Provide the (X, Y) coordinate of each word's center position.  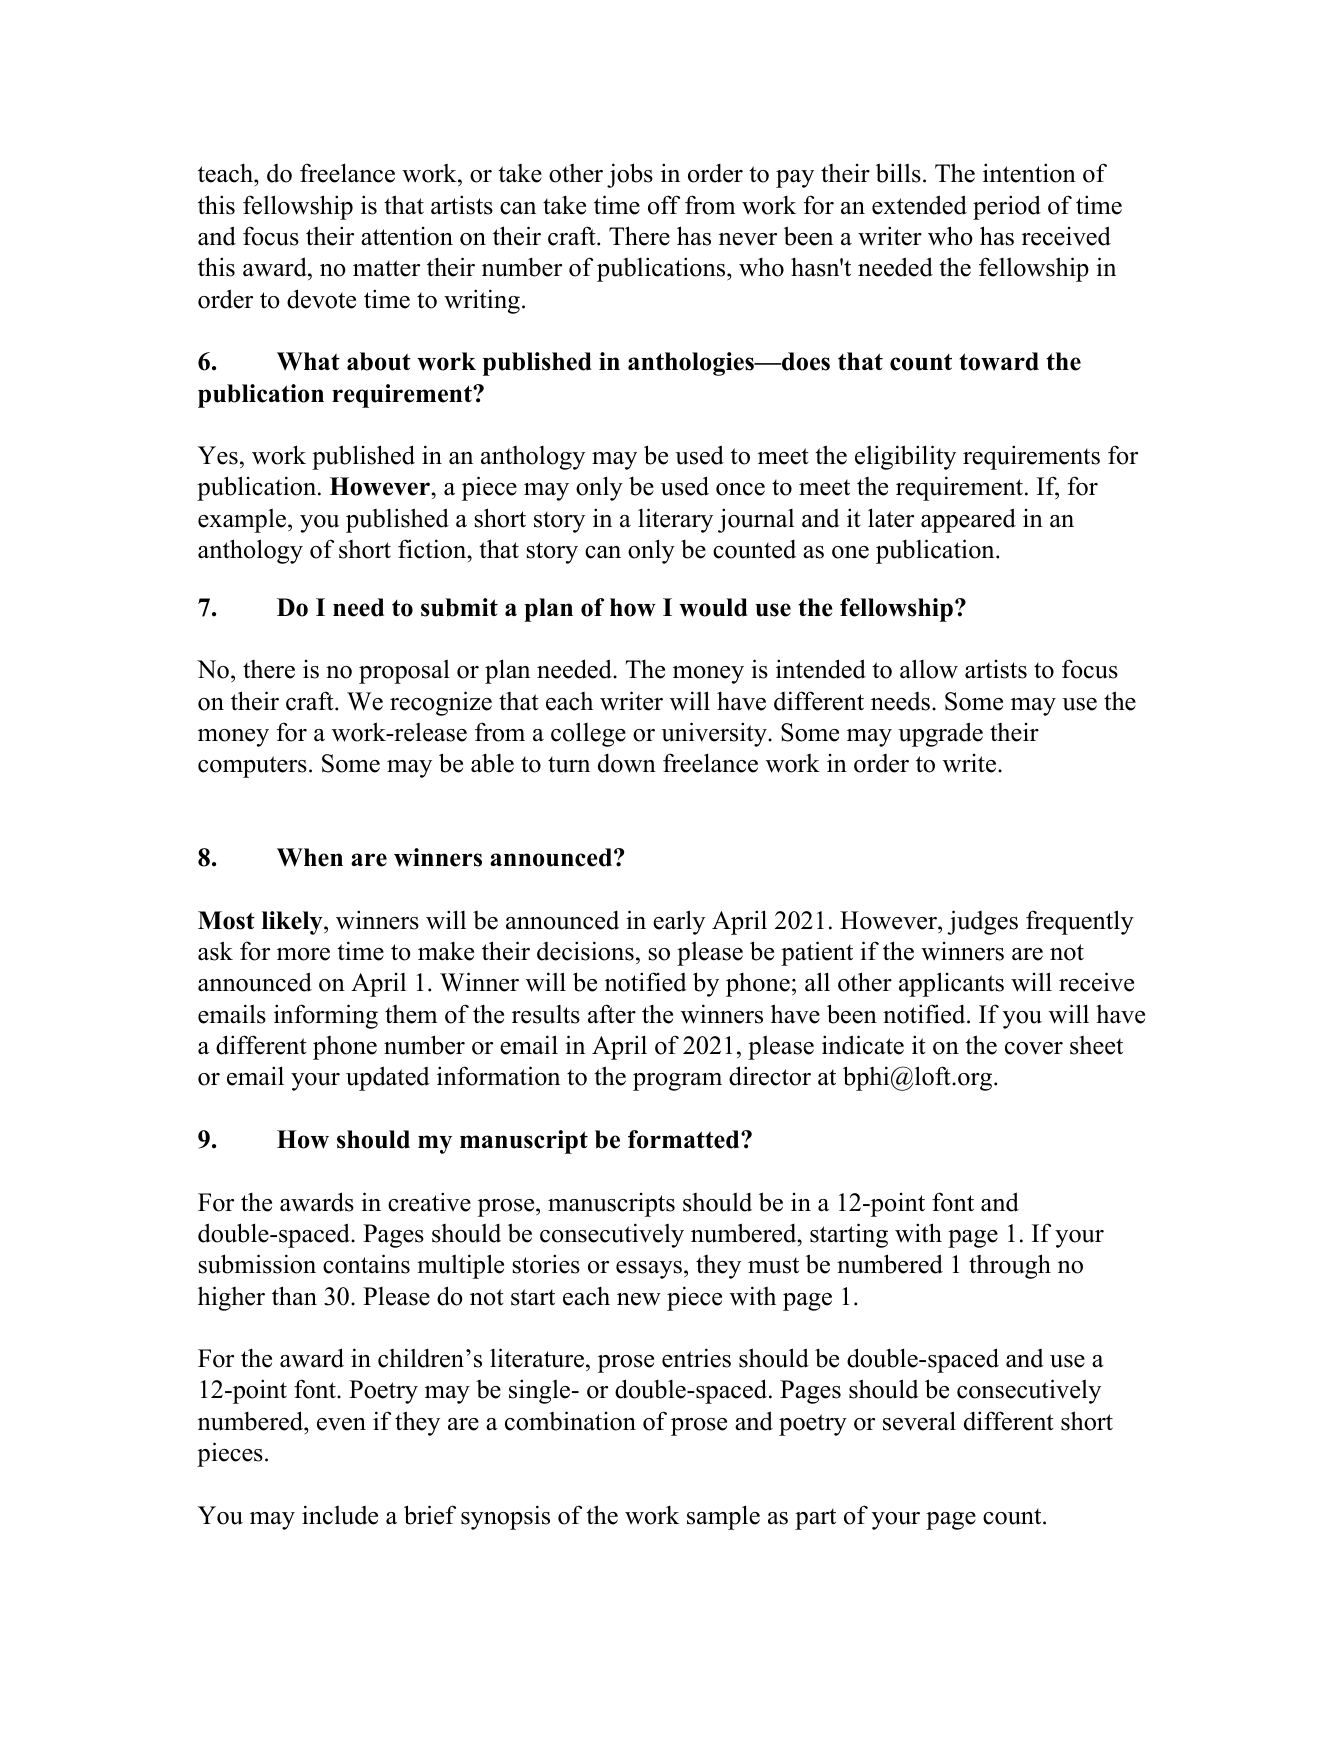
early (679, 922)
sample (723, 1517)
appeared (968, 520)
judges (982, 922)
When (310, 857)
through (1010, 1266)
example (243, 521)
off (664, 205)
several (919, 1421)
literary (675, 520)
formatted (685, 1139)
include (340, 1515)
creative (429, 1202)
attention (407, 236)
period (1007, 207)
